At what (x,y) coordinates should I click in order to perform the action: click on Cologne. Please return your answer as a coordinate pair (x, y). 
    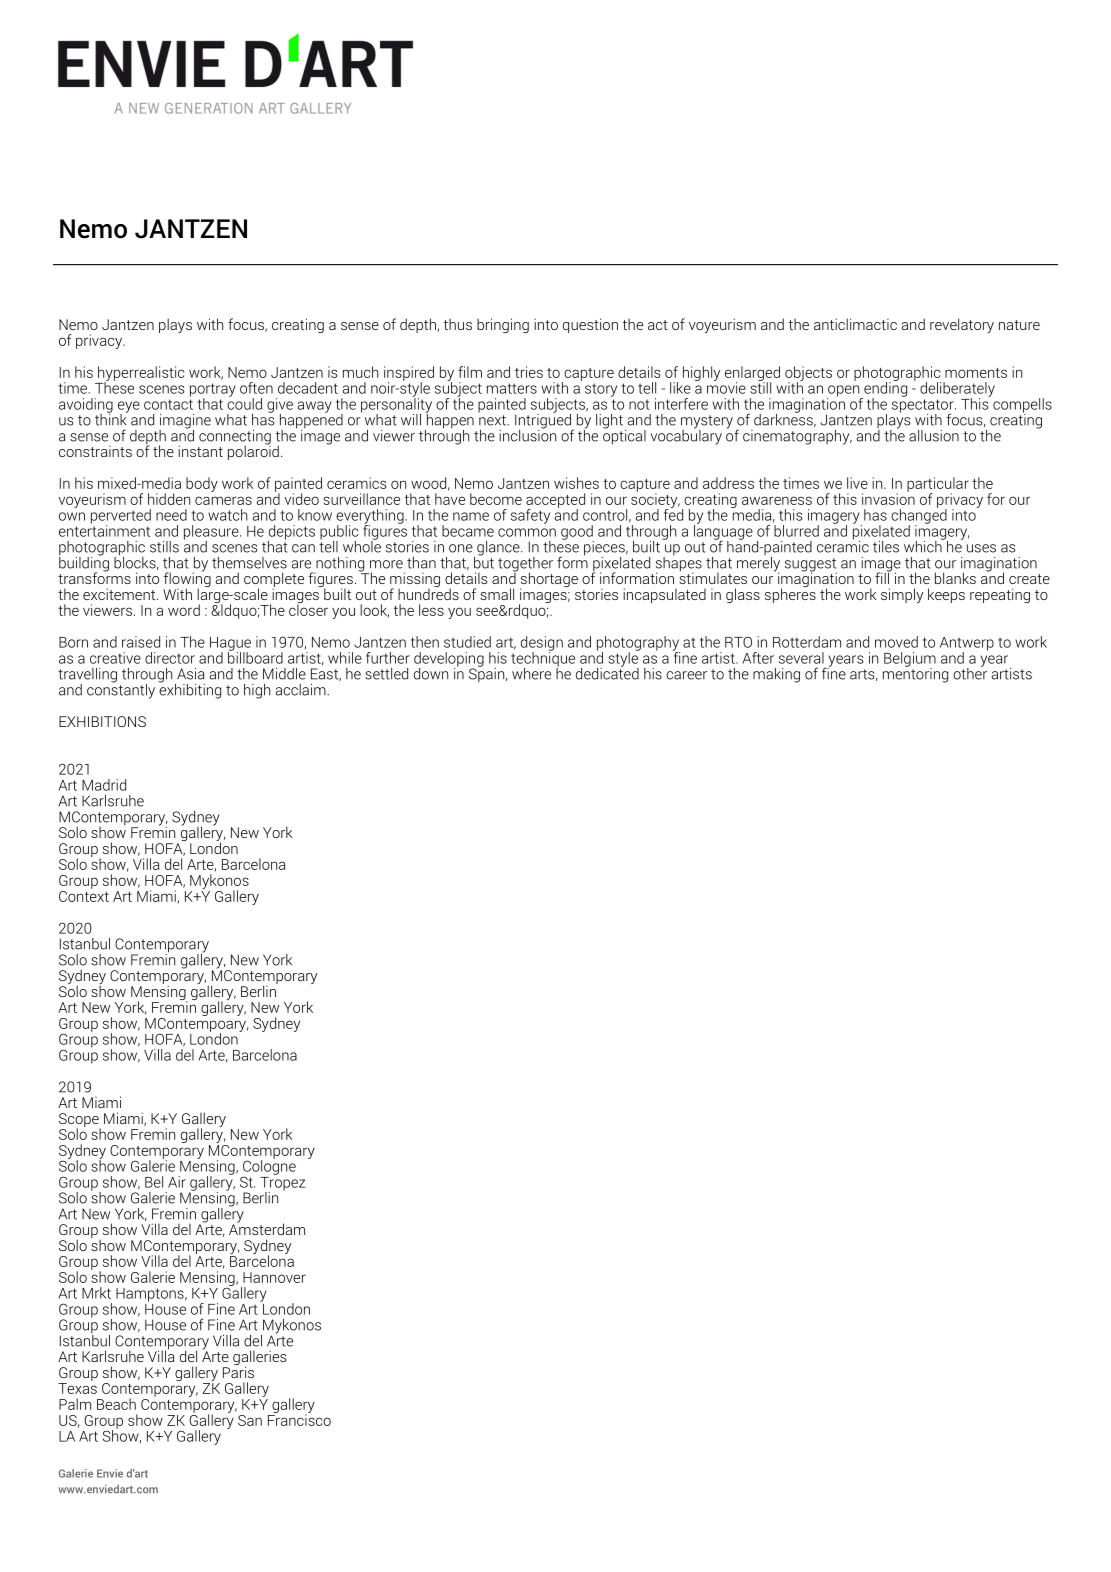
    Looking at the image, I should click on (269, 1167).
